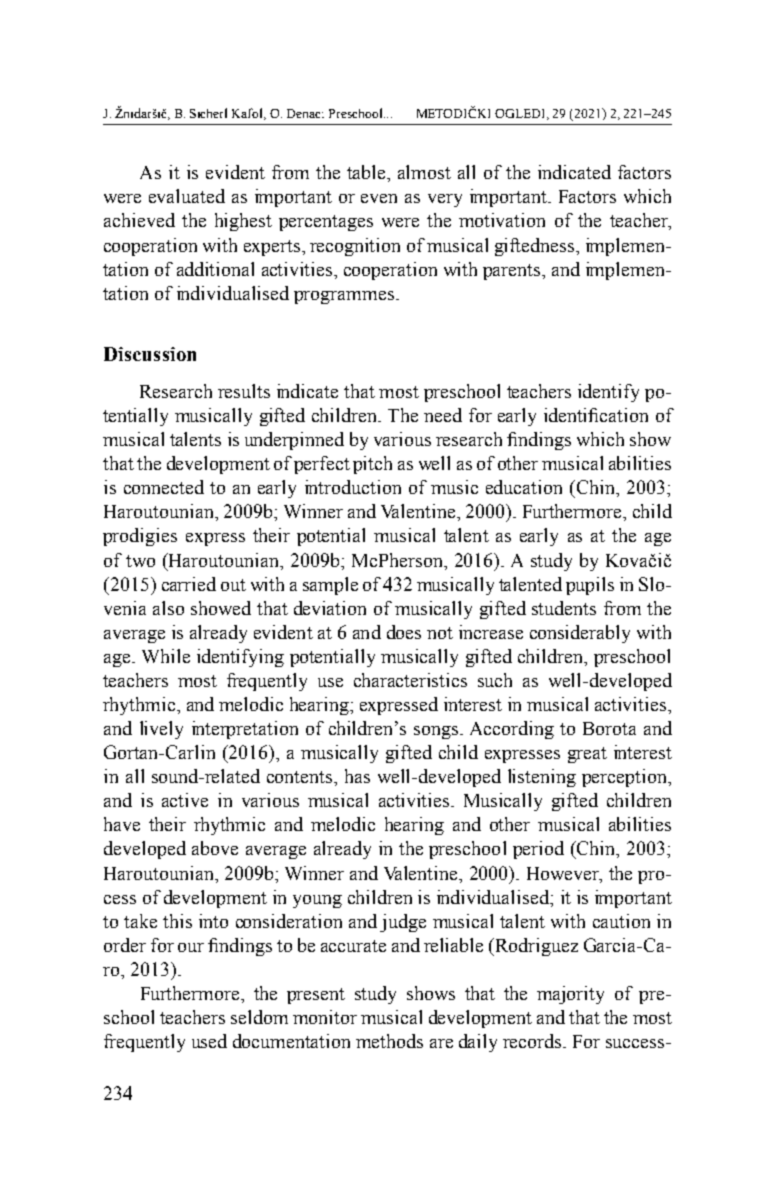 Image resolution: width=775 pixels, height=1189 pixels. What do you see at coordinates (502, 220) in the screenshot?
I see `motivation` at bounding box center [502, 220].
